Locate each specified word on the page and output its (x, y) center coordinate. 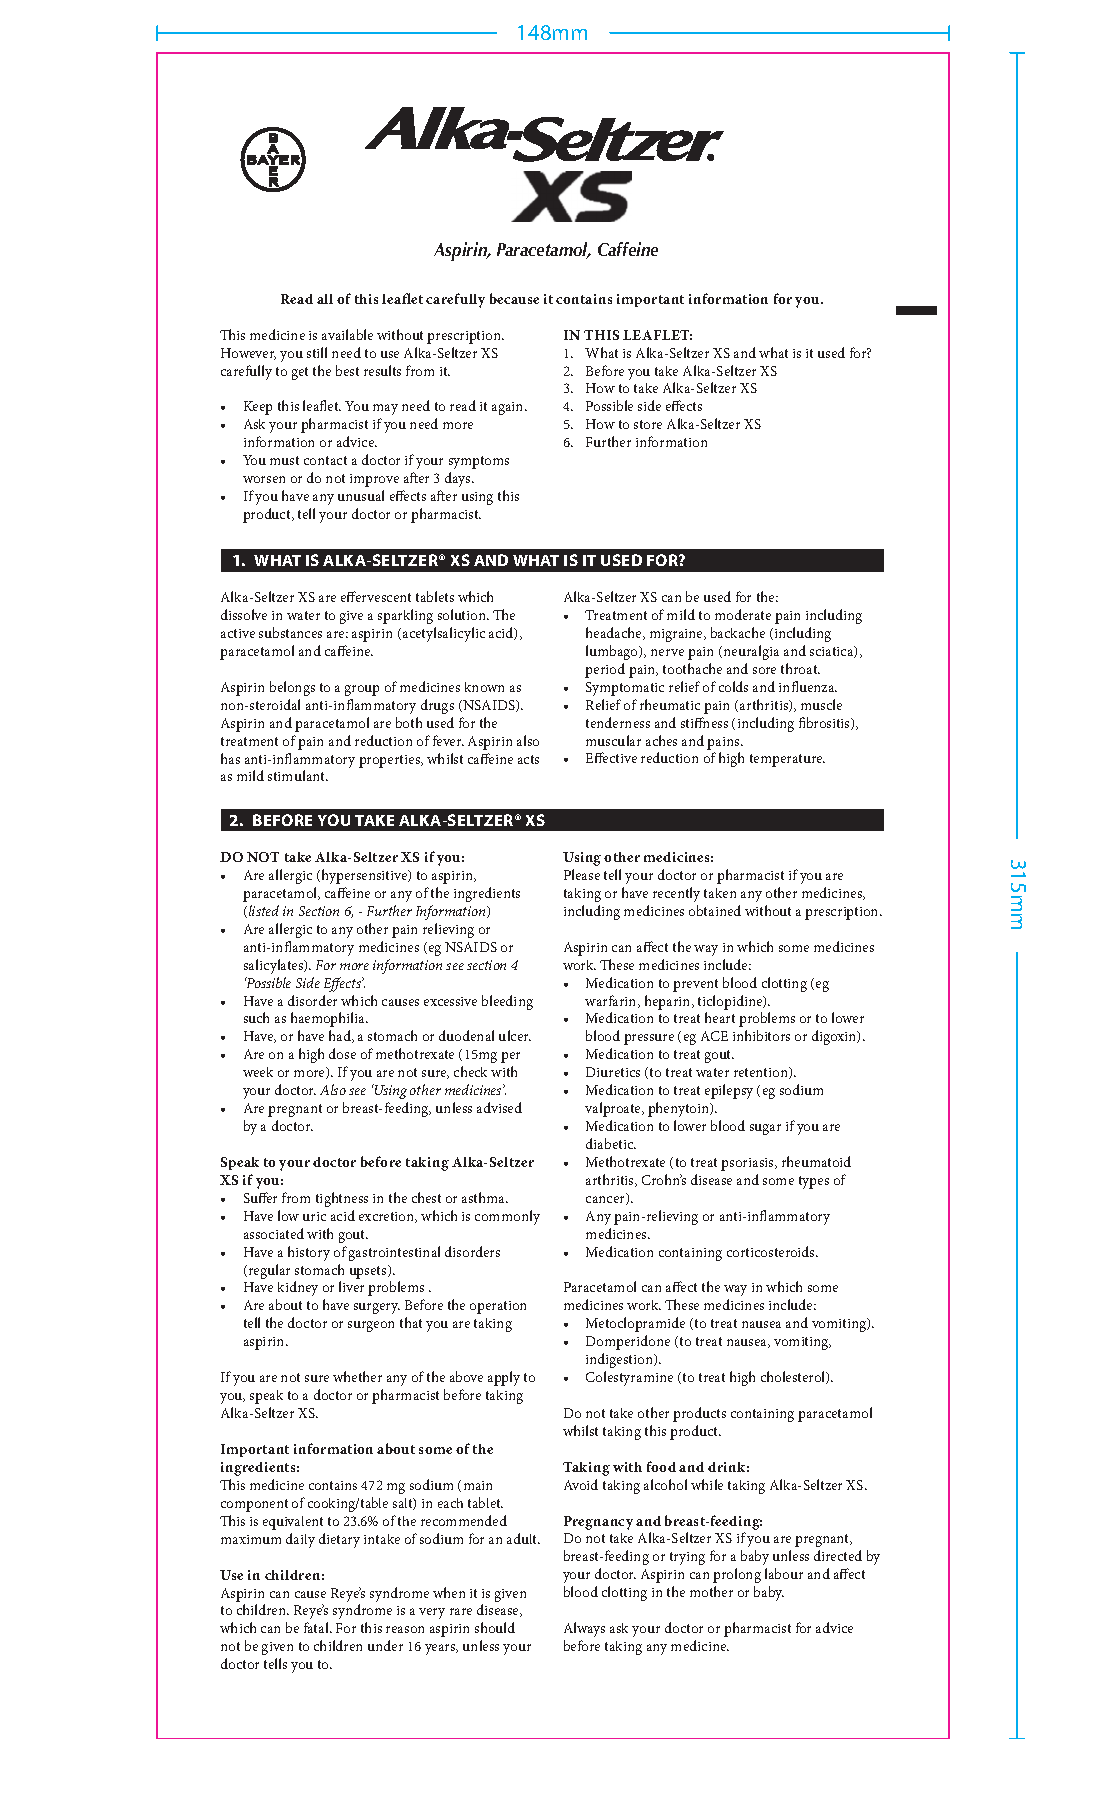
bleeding (507, 1002)
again (509, 408)
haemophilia (329, 1019)
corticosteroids (772, 1251)
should (495, 1627)
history (309, 1253)
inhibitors (761, 1035)
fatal (317, 1627)
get (300, 373)
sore (764, 670)
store (648, 424)
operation (498, 1307)
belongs (292, 688)
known (484, 687)
